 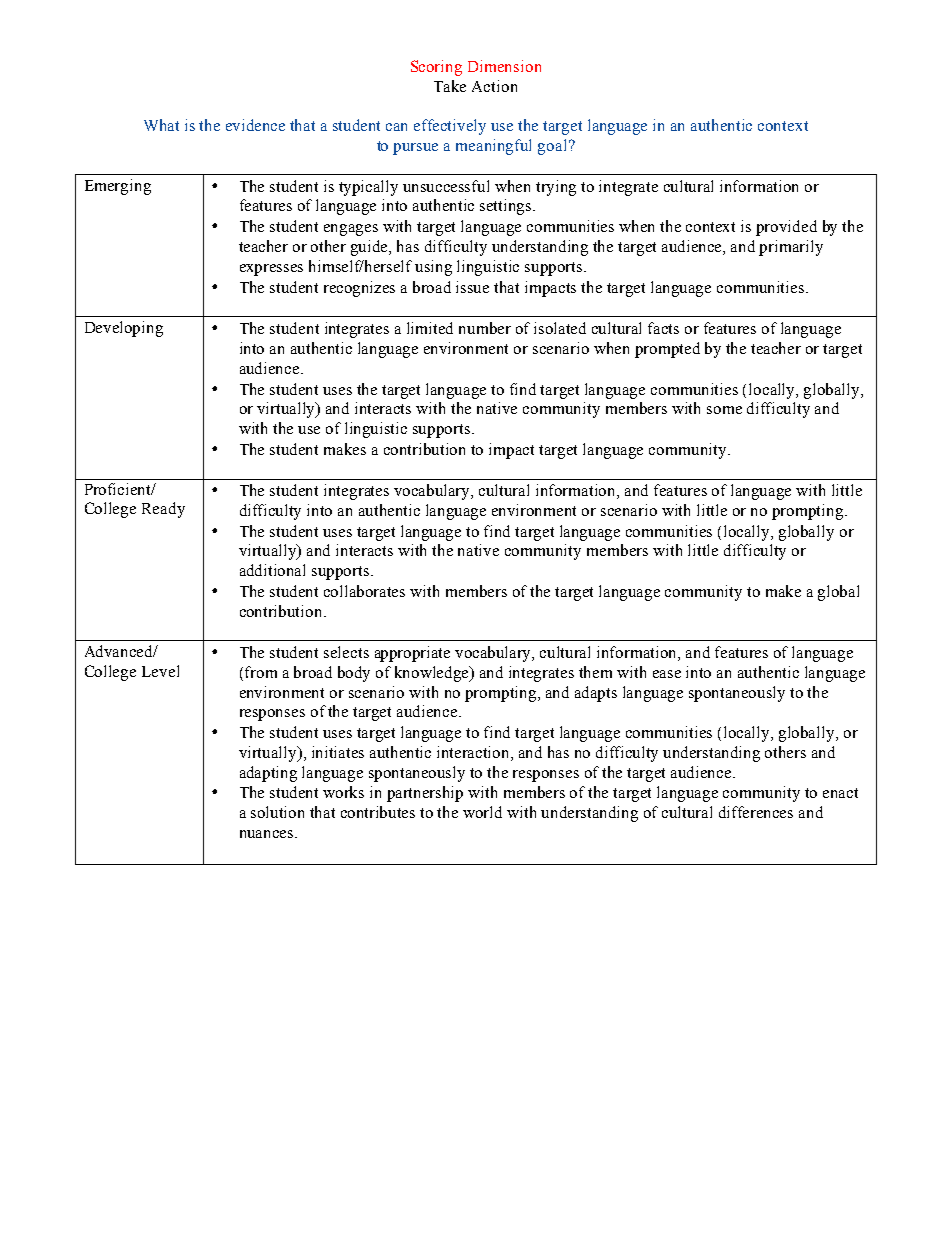 I want to click on some, so click(x=724, y=410).
